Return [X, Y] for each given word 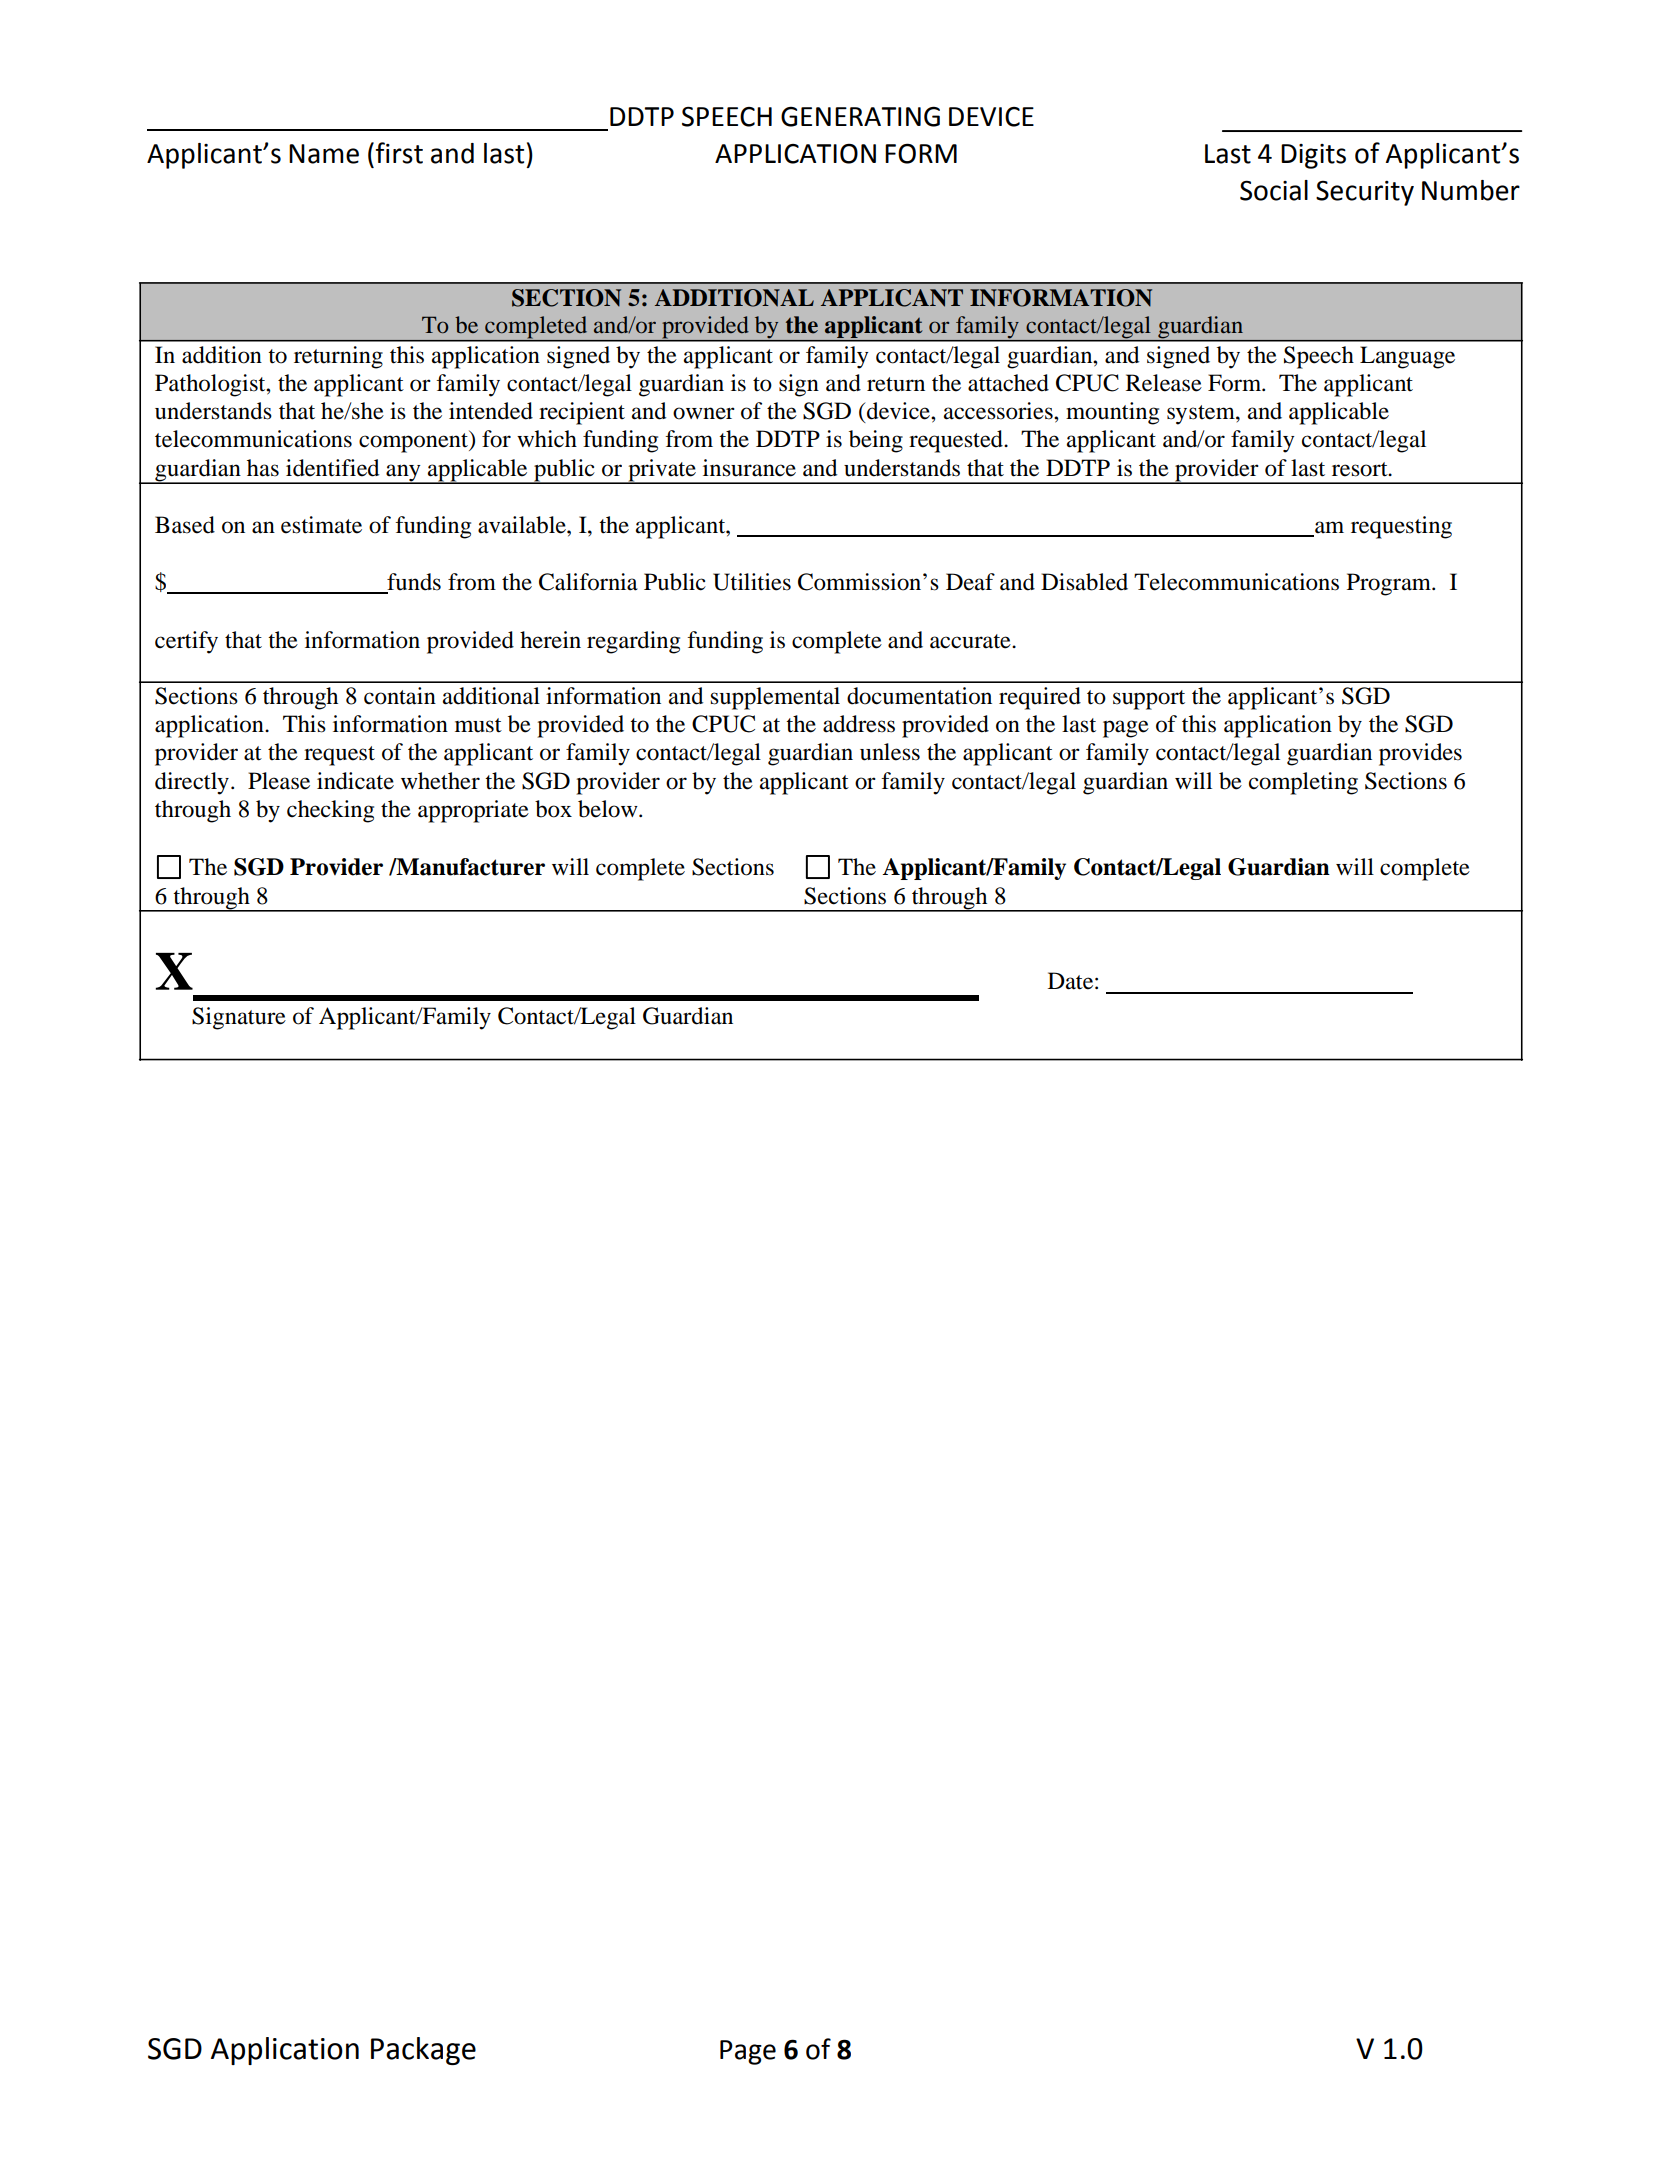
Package [423, 2051]
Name [324, 154]
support [1149, 700]
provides [1420, 754]
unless [890, 752]
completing [1303, 783]
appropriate [473, 811]
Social [1274, 190]
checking [330, 811]
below [609, 809]
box [553, 809]
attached [1008, 383]
